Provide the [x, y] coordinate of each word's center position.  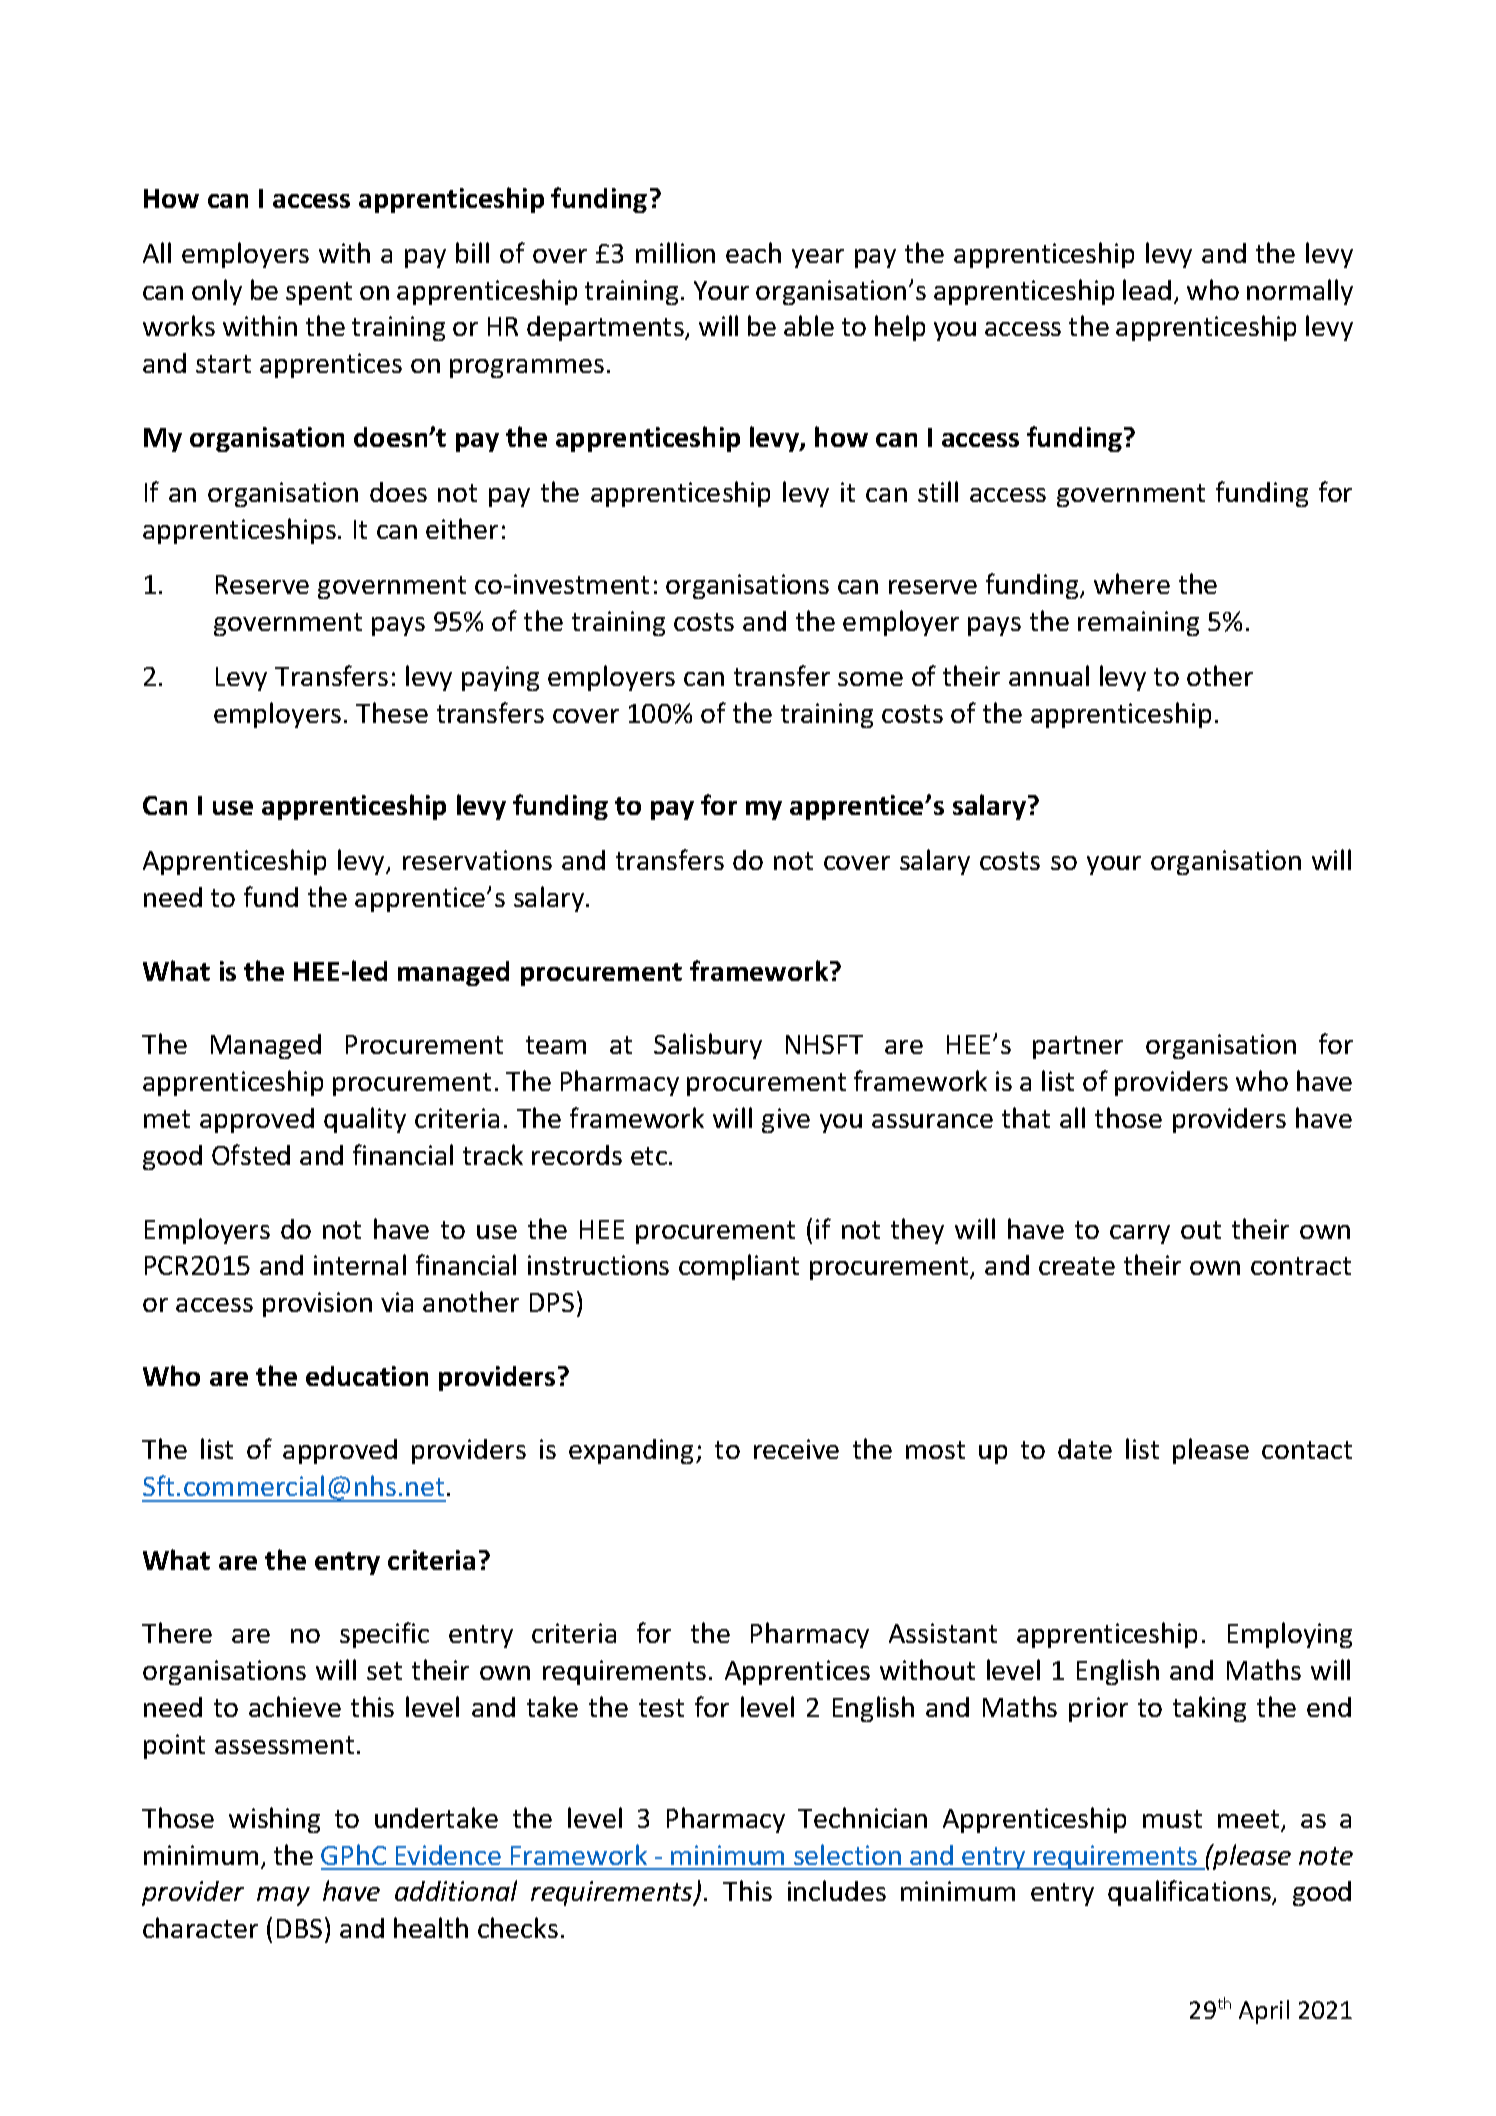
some [870, 679]
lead [1147, 289]
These [392, 712]
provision [317, 1304]
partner [1078, 1047]
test [661, 1708]
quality [365, 1120]
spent [319, 293]
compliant [739, 1267]
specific [384, 1635]
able [809, 325]
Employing [1290, 1635]
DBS [299, 1928]
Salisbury [708, 1046]
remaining [1138, 623]
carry [1140, 1234]
